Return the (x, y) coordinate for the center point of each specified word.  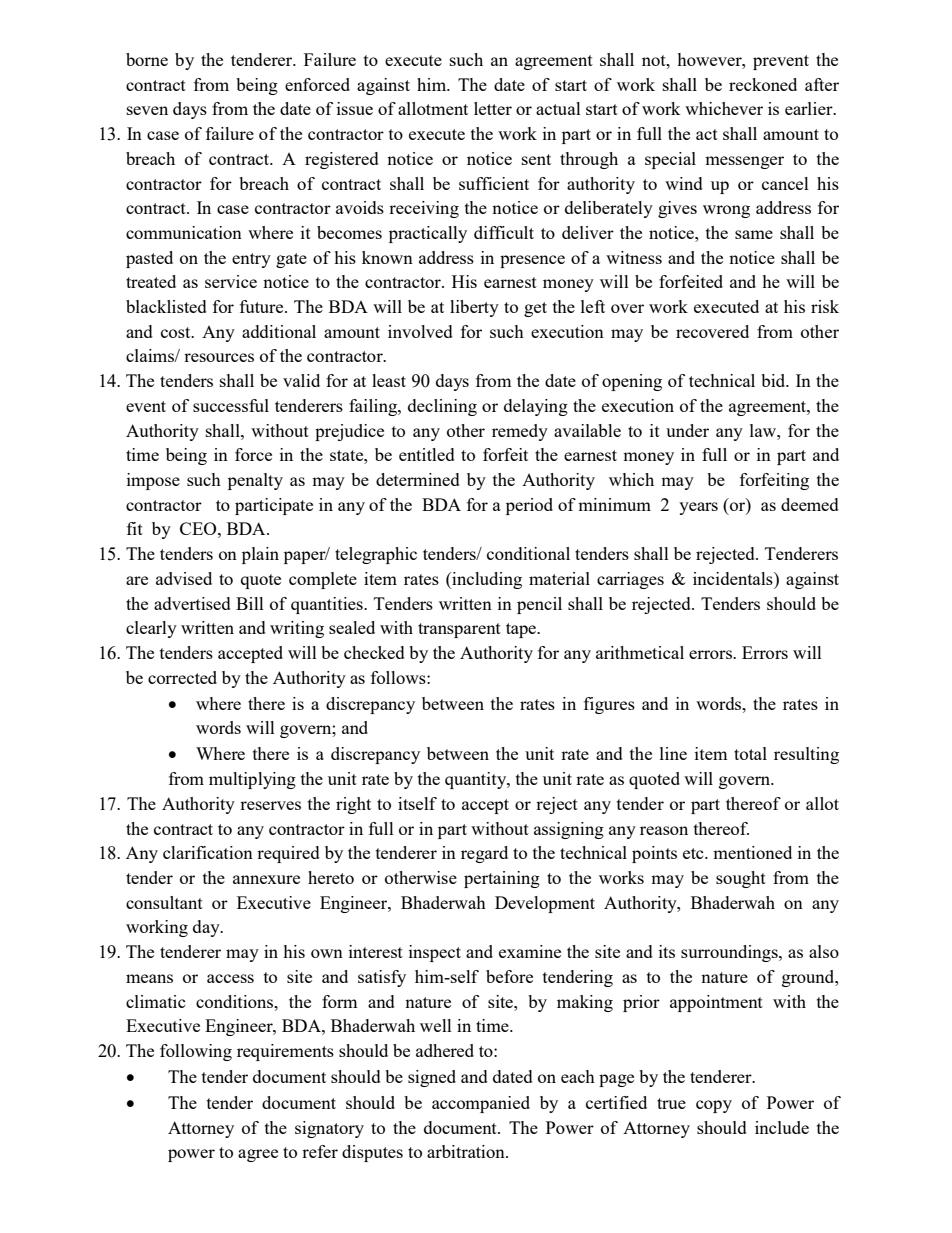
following (196, 1052)
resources (219, 357)
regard (484, 854)
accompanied (481, 1104)
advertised (192, 603)
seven (147, 110)
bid (774, 380)
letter (493, 108)
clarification (208, 852)
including (486, 580)
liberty (474, 308)
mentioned (752, 852)
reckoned (763, 84)
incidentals (734, 578)
